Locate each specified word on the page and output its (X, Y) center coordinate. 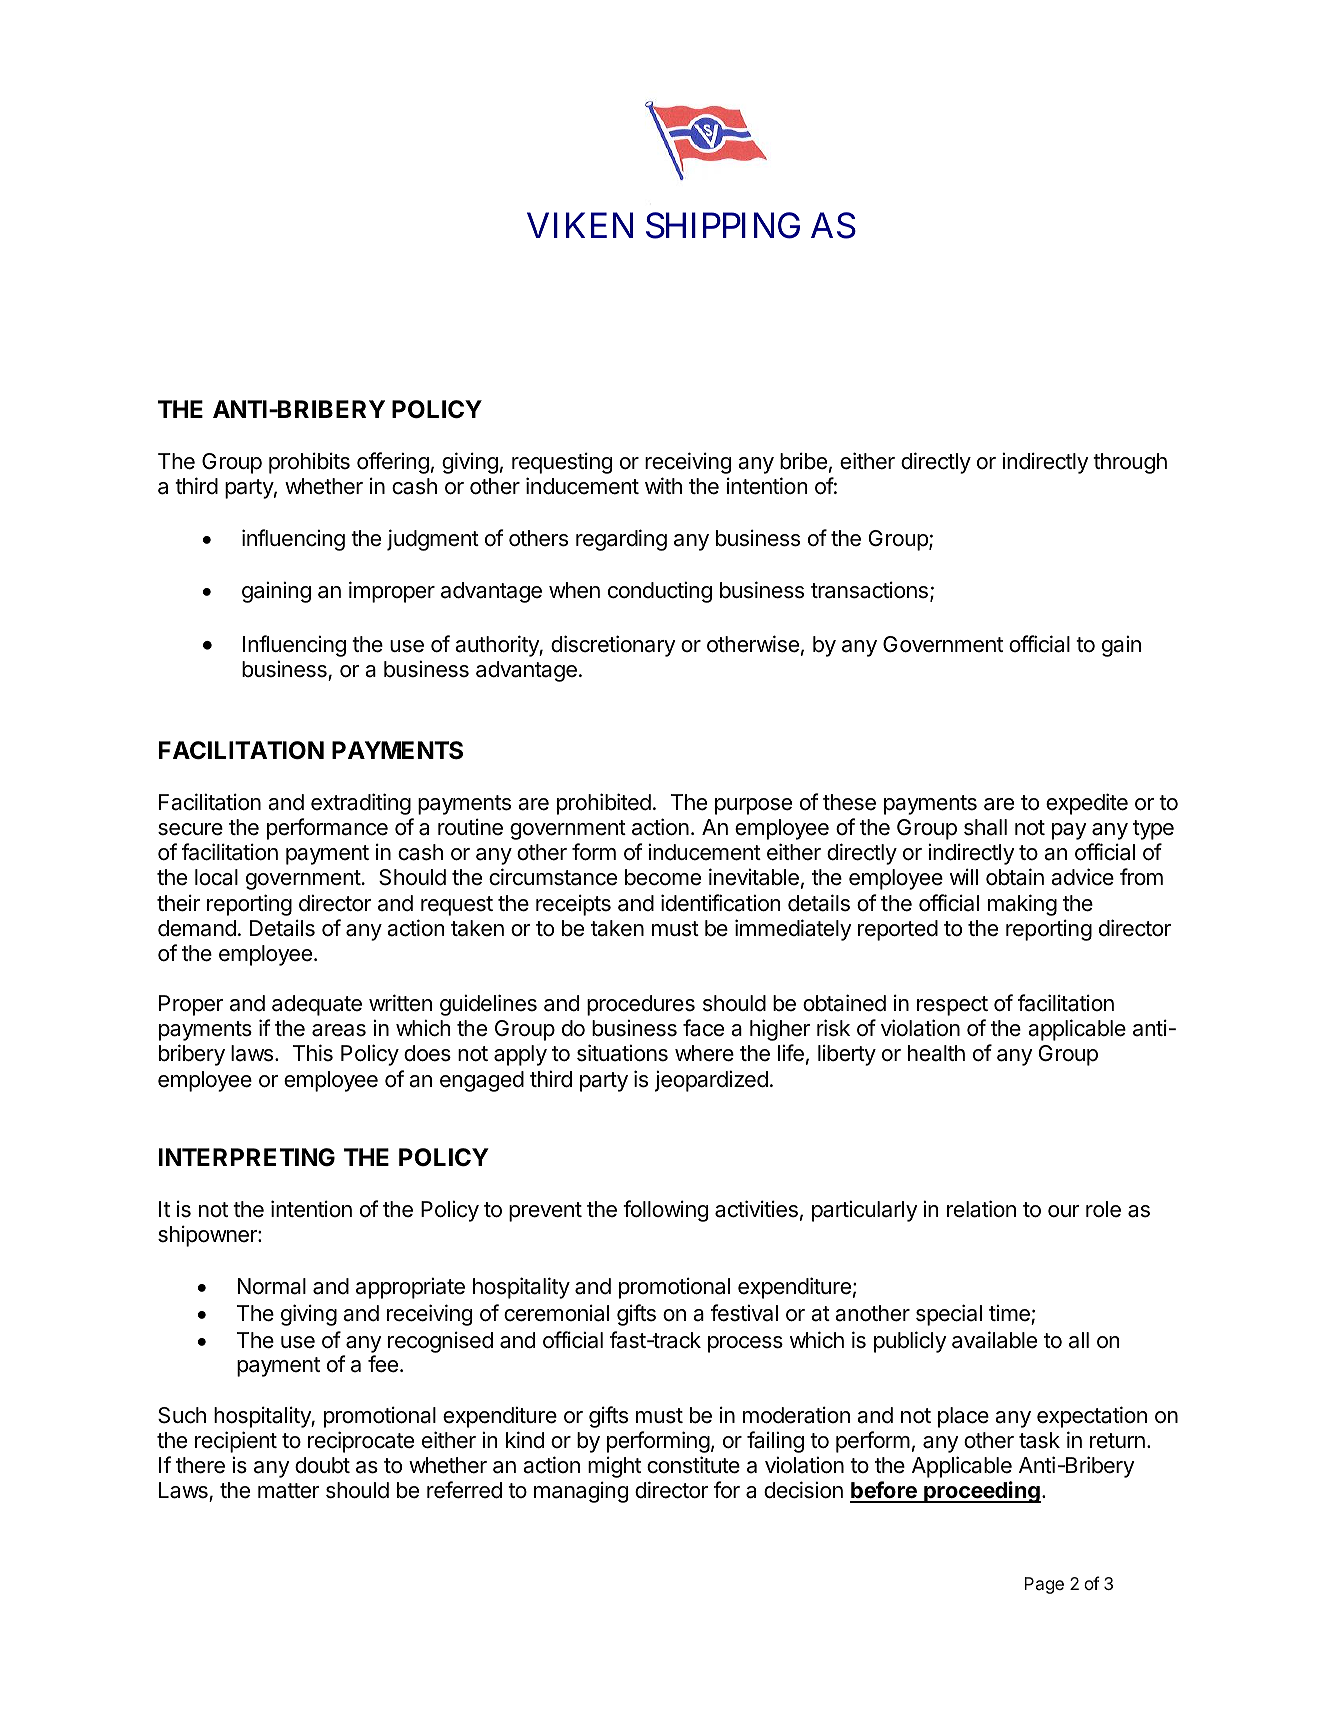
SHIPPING (723, 225)
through (1130, 463)
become (663, 877)
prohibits (309, 463)
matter (289, 1491)
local (216, 877)
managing (581, 1492)
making (1022, 905)
